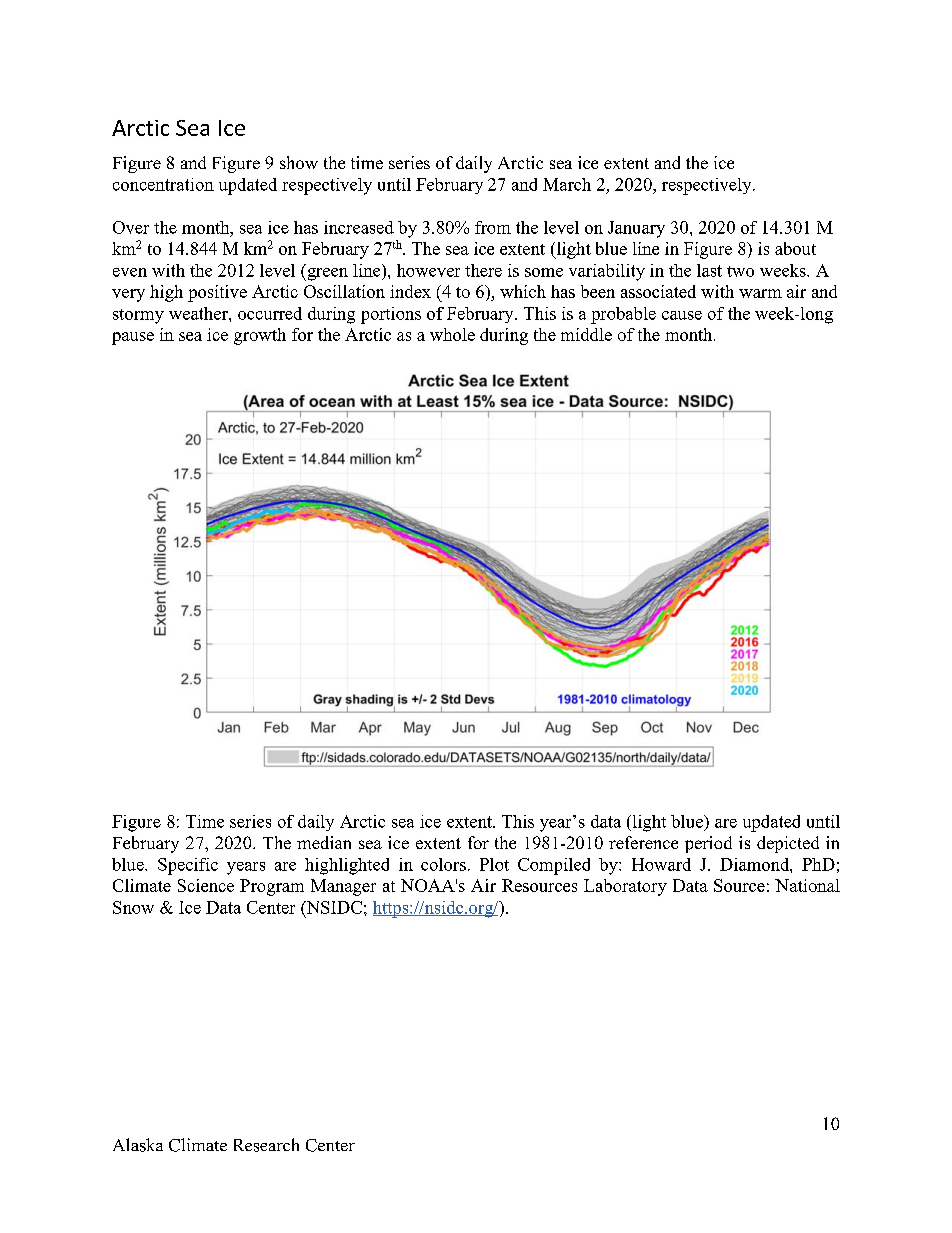  Describe the element at coordinates (266, 1145) in the screenshot. I see `Research` at that location.
